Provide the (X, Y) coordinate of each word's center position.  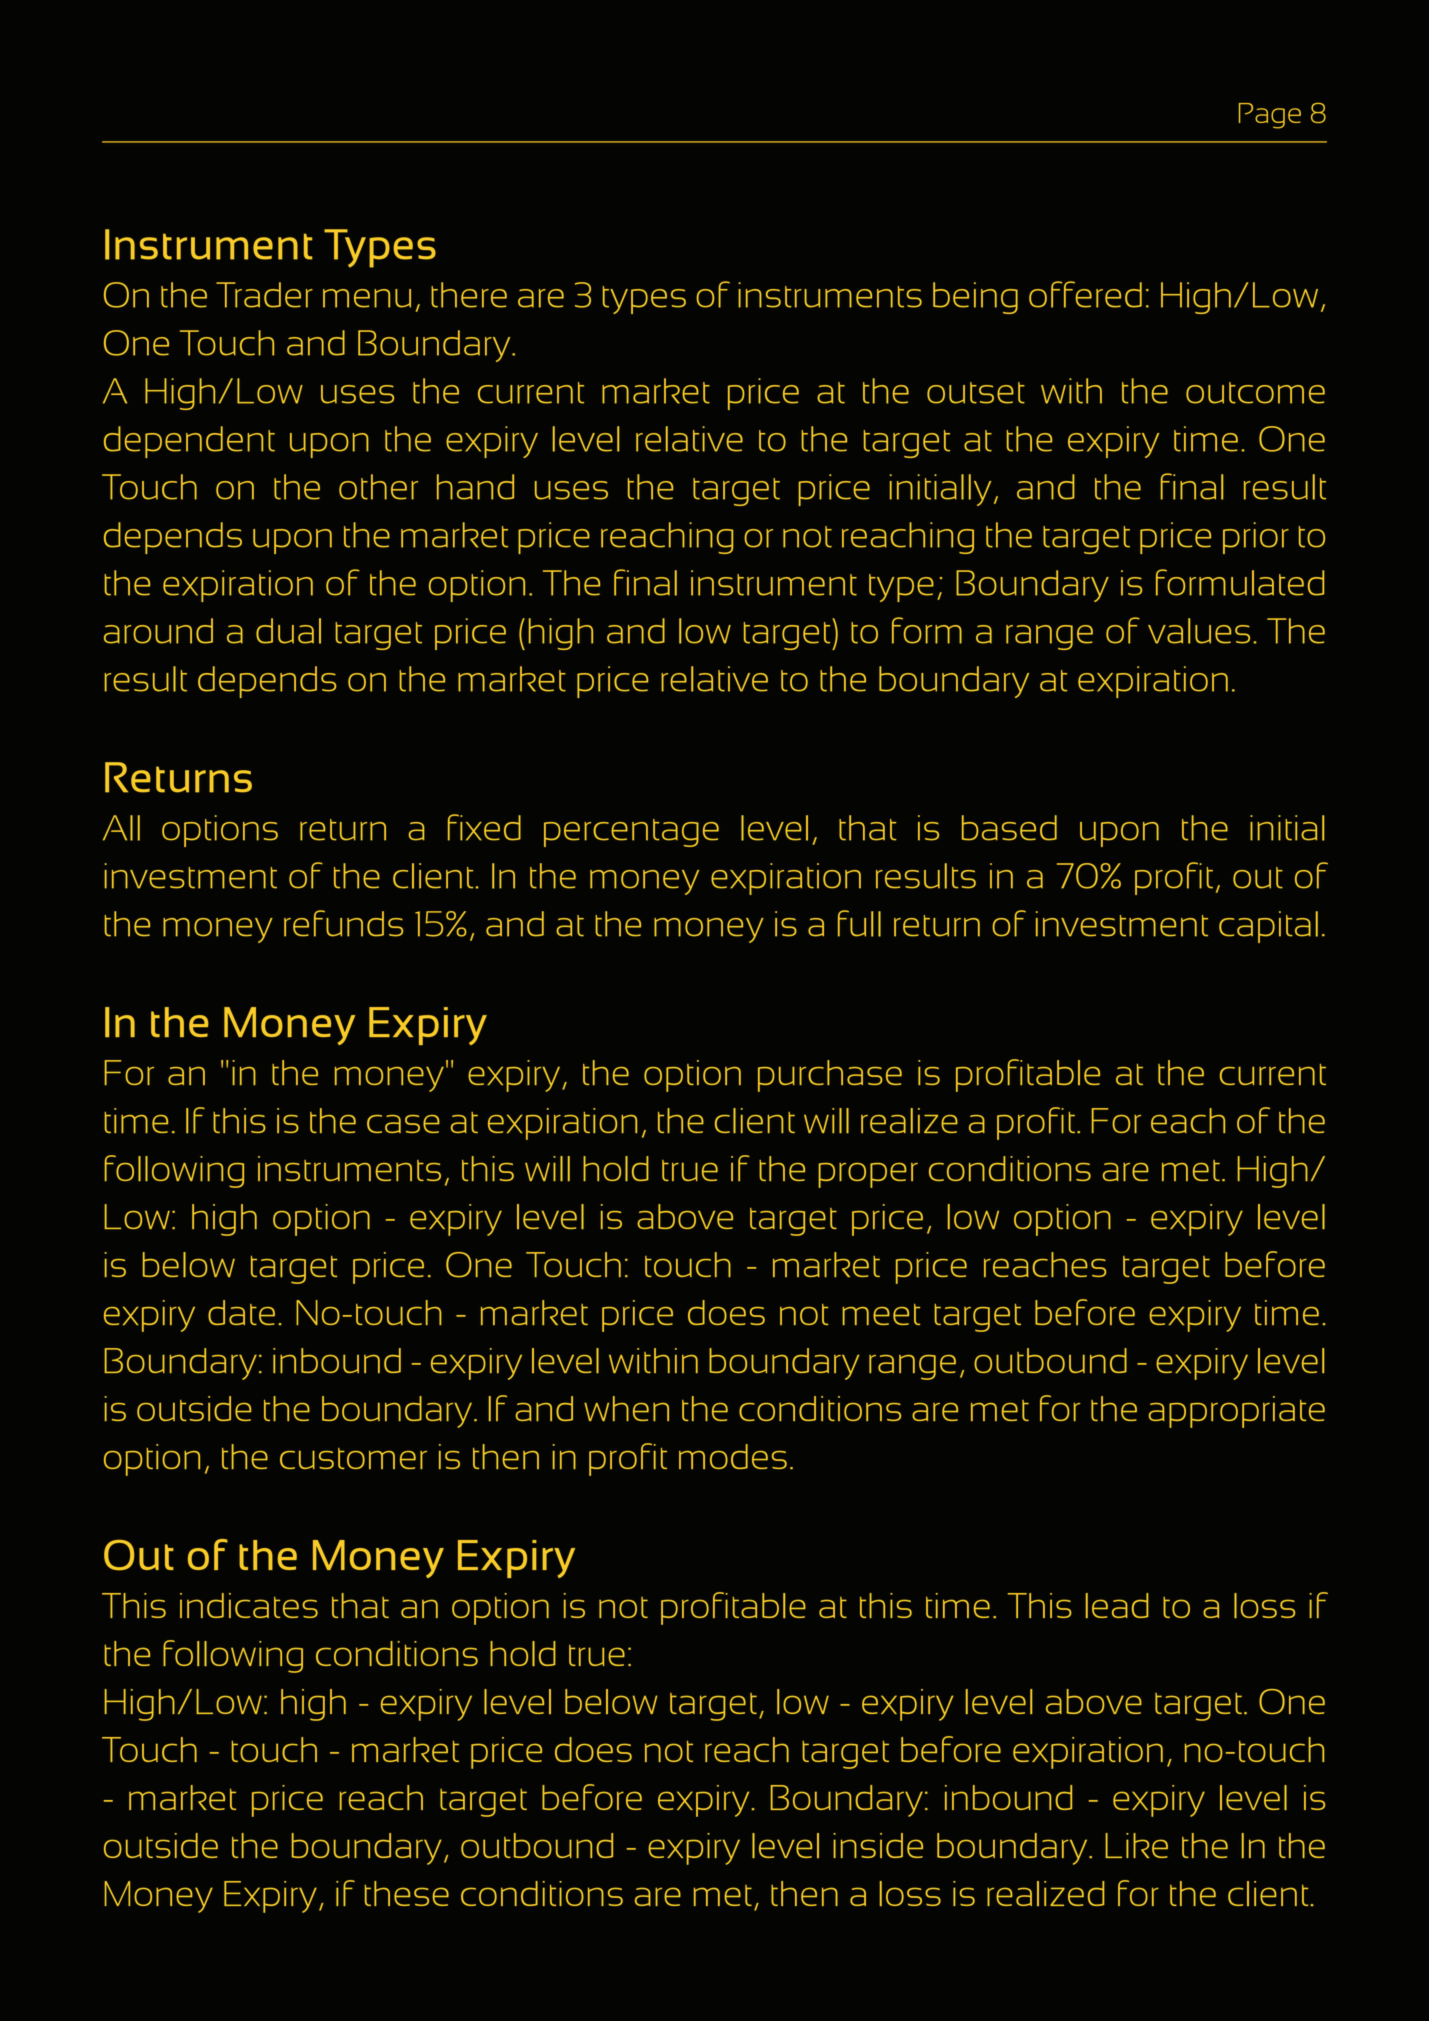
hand (475, 487)
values (1199, 631)
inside (878, 1845)
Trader (264, 295)
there (469, 295)
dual (288, 631)
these (407, 1893)
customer (353, 1458)
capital (1268, 927)
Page (1270, 116)
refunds (343, 923)
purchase (830, 1076)
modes (733, 1456)
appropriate (1237, 1412)
